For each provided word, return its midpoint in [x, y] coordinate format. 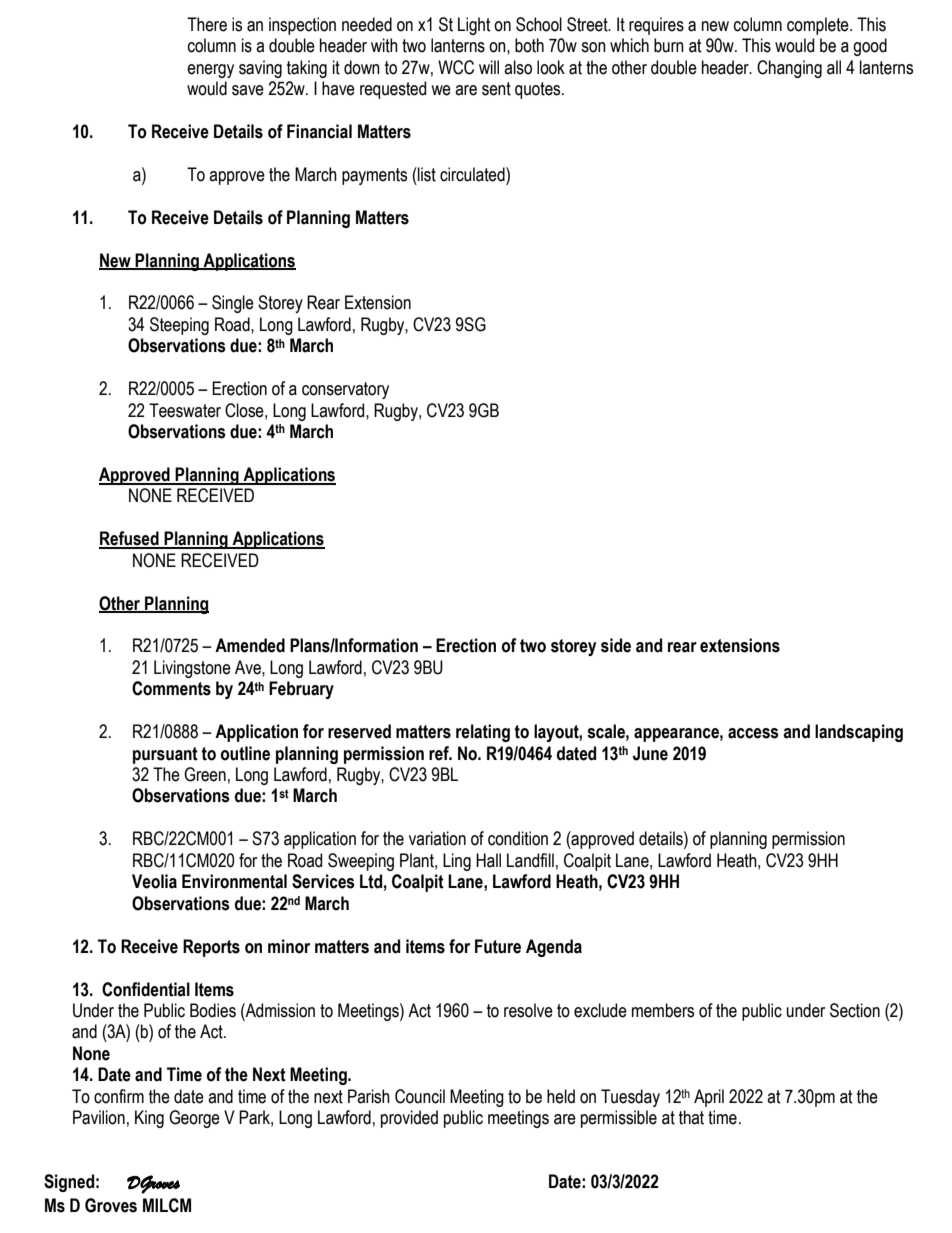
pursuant [165, 755]
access [753, 733]
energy [210, 71]
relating [483, 733]
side [616, 645]
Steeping [179, 326]
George [194, 1119]
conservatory [345, 390]
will [489, 67]
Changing [789, 69]
